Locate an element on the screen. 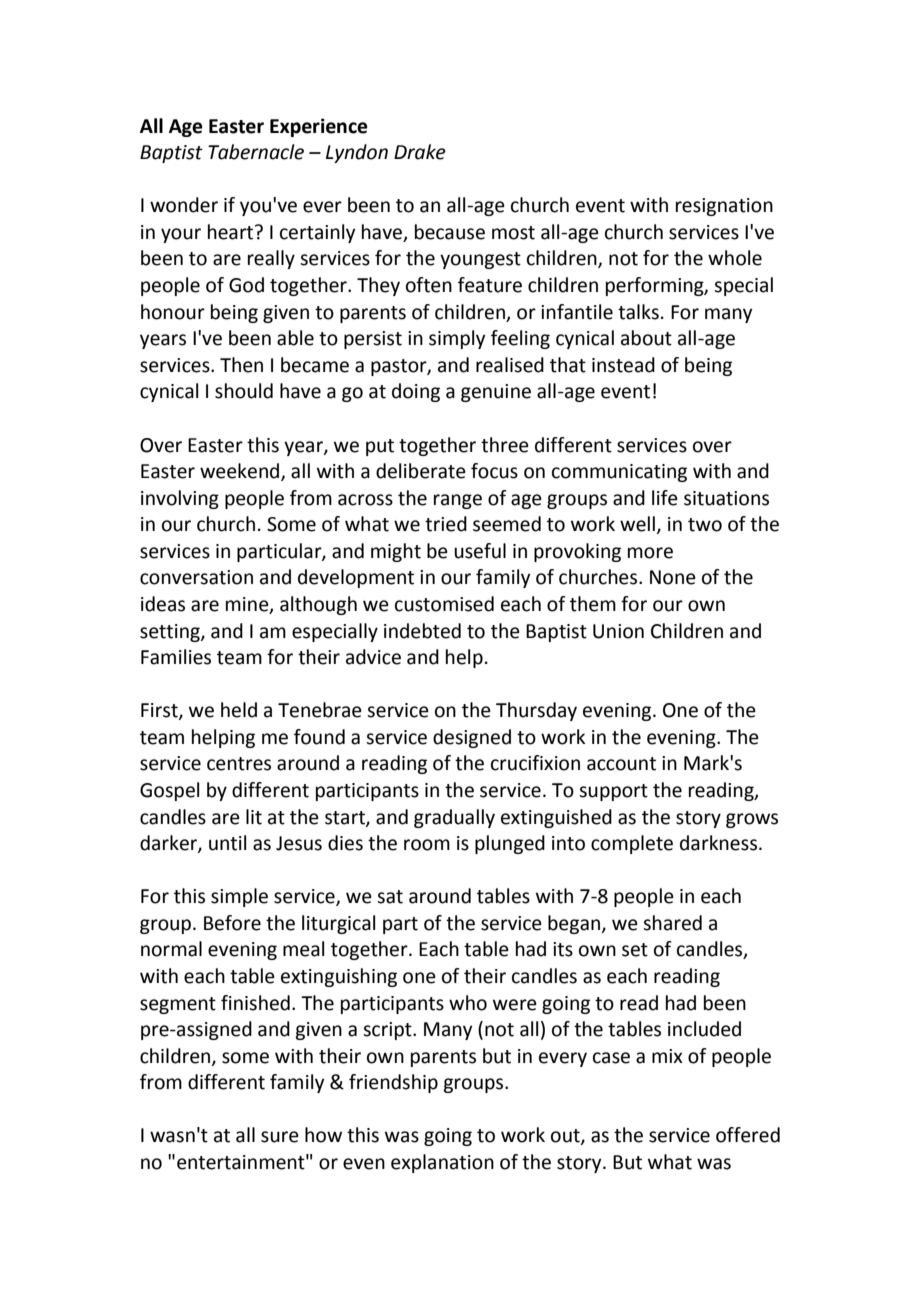 The image size is (924, 1309). Tabernacle is located at coordinates (256, 152).
